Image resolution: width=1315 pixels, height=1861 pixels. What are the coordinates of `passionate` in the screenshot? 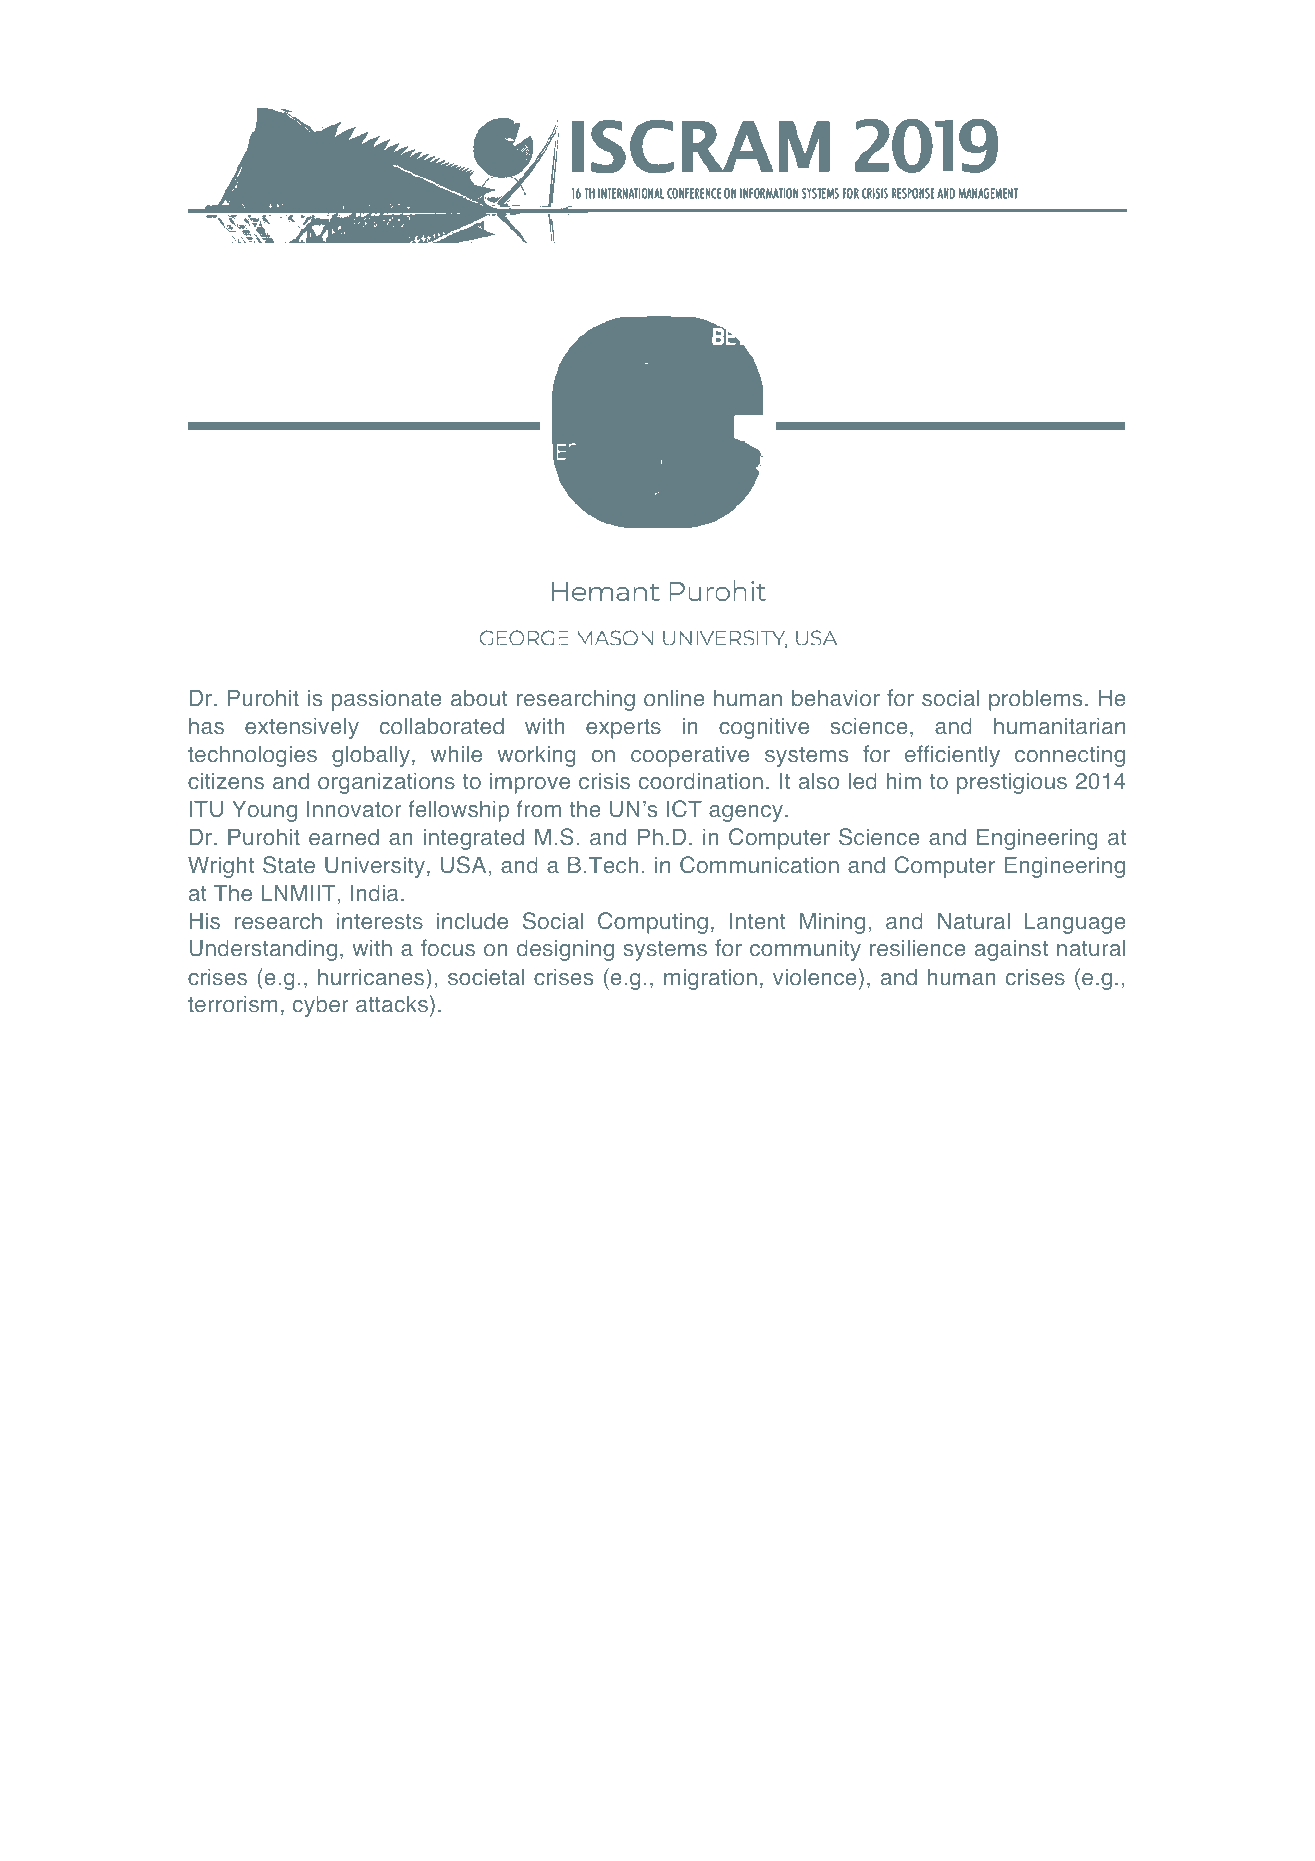 It's located at (387, 700).
